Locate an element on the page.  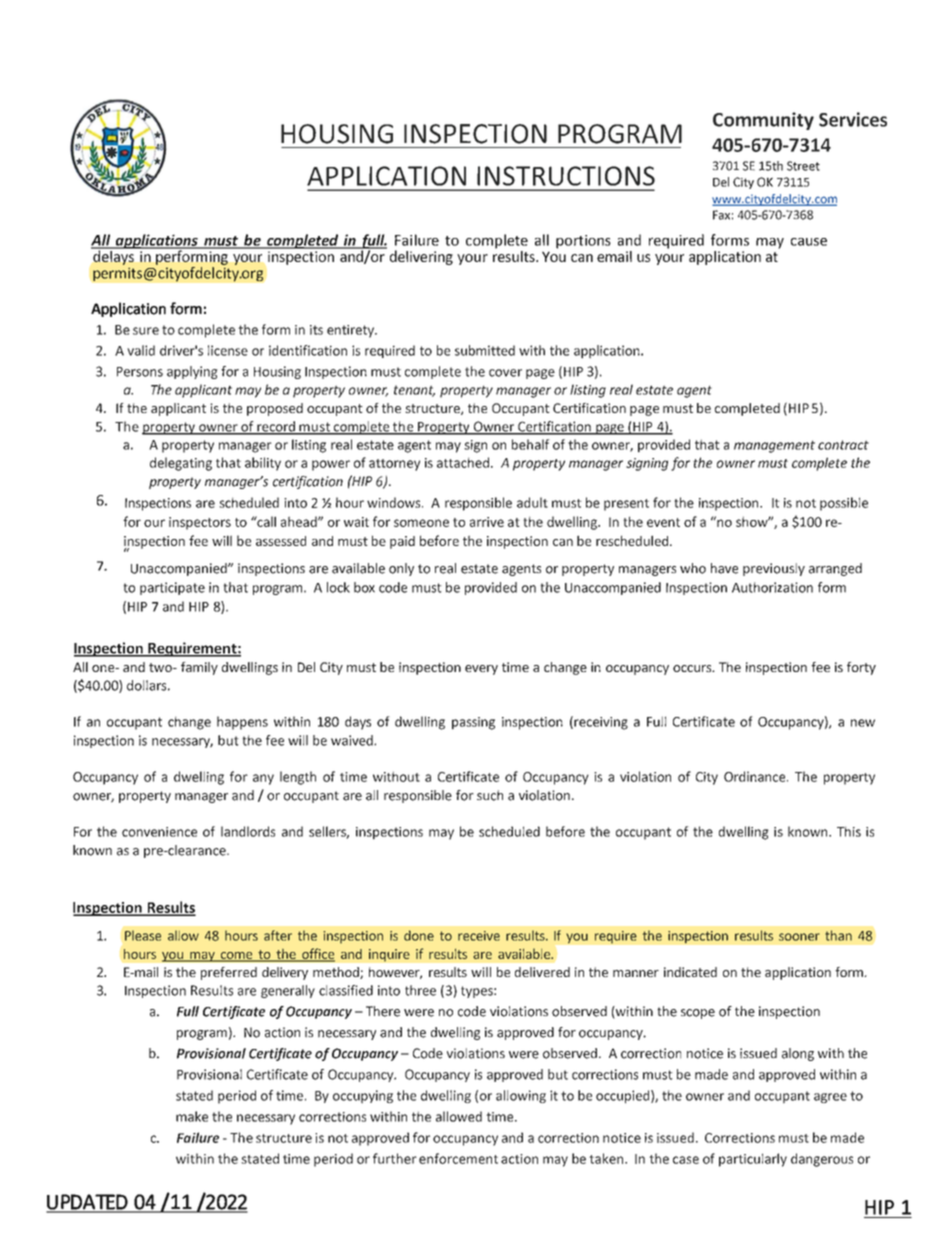
management is located at coordinates (774, 446).
